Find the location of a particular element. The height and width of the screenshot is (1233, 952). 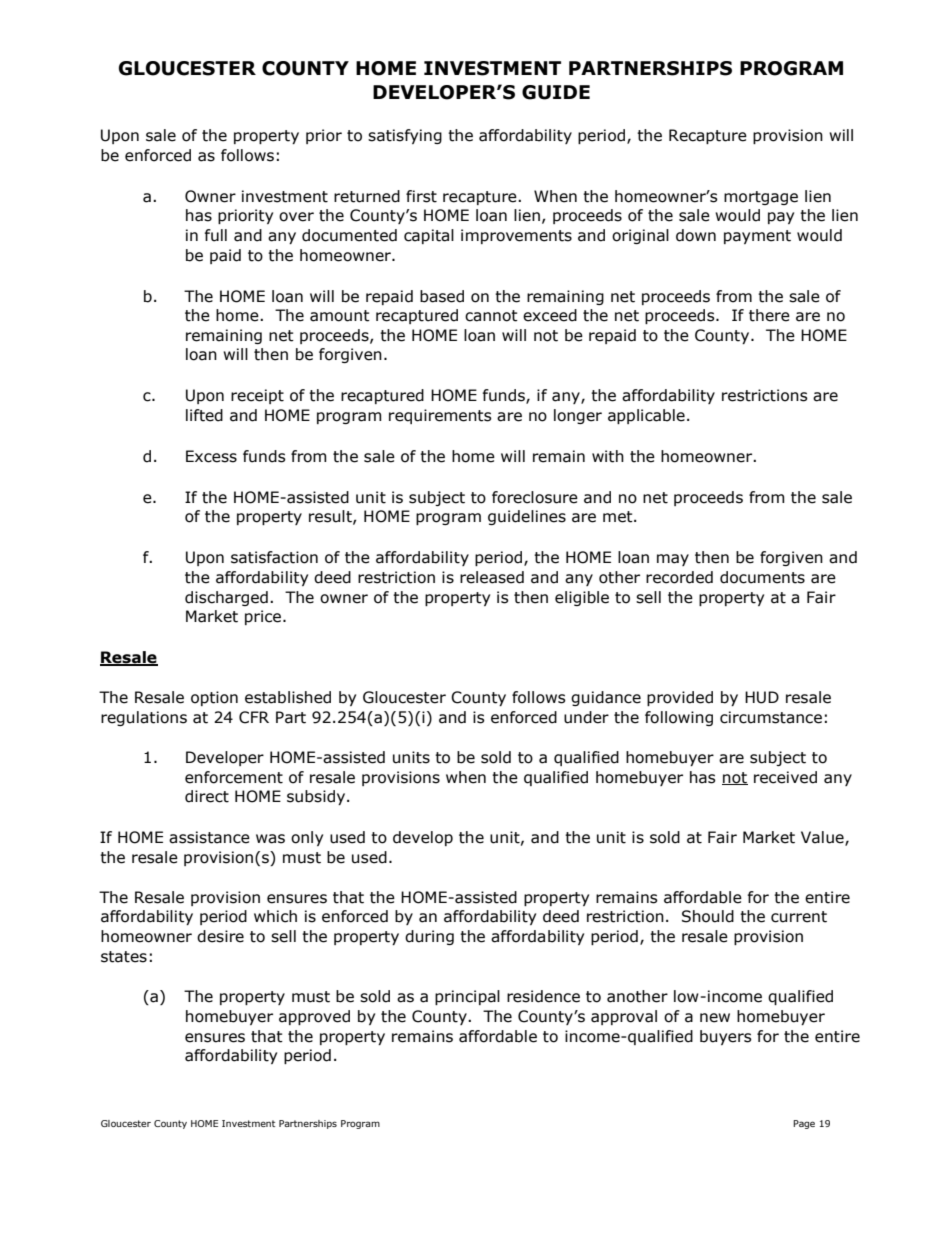

first is located at coordinates (421, 196).
